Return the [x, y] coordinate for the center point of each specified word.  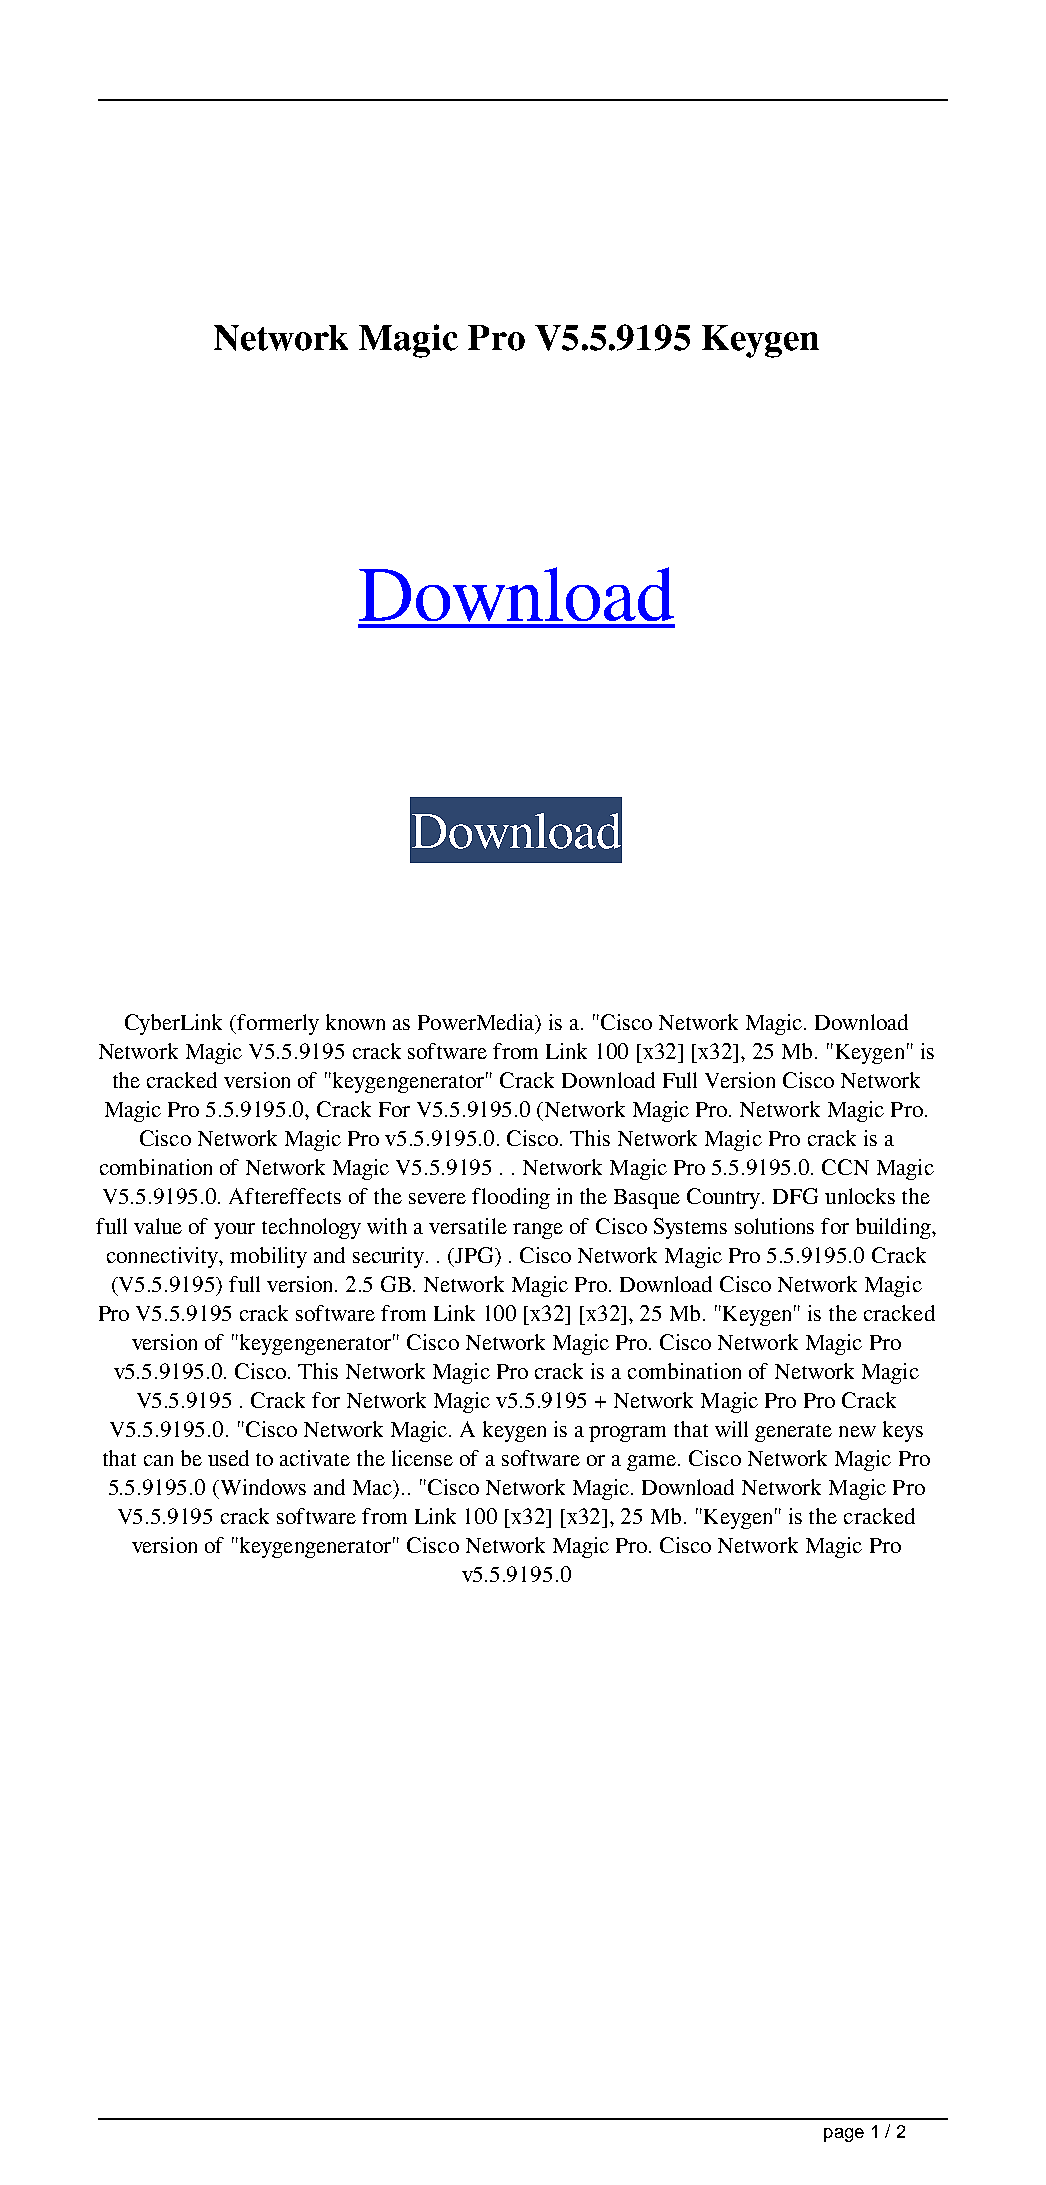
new [857, 1431]
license [422, 1458]
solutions [774, 1226]
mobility [268, 1257]
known [355, 1022]
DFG [795, 1196]
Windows [262, 1487]
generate [793, 1433]
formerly [278, 1024]
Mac [373, 1487]
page [844, 2135]
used [228, 1458]
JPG [475, 1255]
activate [315, 1458]
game [653, 1463]
